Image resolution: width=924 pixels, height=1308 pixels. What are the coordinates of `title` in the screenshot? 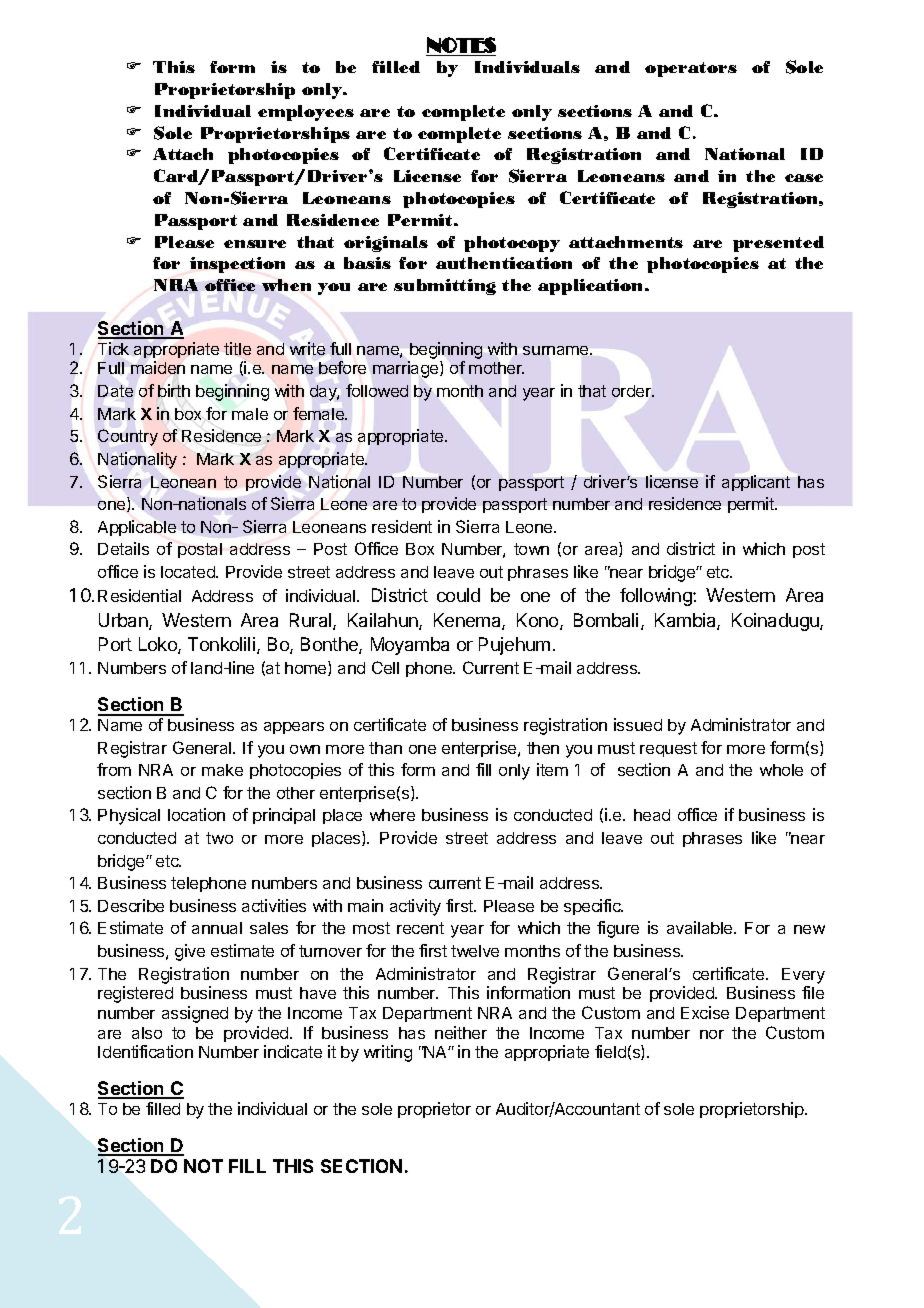 It's located at (237, 348).
